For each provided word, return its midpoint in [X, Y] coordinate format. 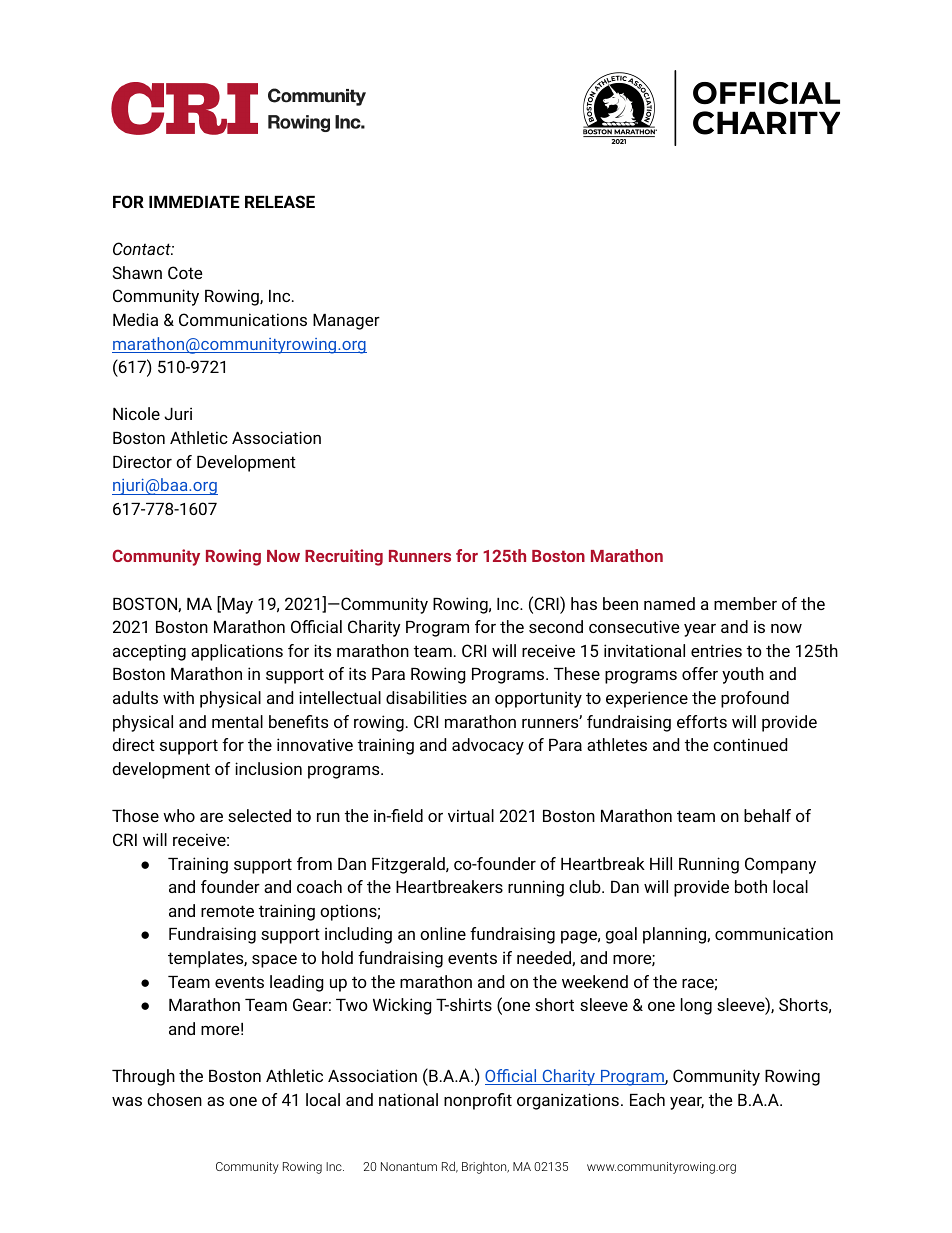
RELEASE [280, 201]
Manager [346, 322]
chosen [174, 1099]
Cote [185, 272]
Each [647, 1099]
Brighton [485, 1168]
